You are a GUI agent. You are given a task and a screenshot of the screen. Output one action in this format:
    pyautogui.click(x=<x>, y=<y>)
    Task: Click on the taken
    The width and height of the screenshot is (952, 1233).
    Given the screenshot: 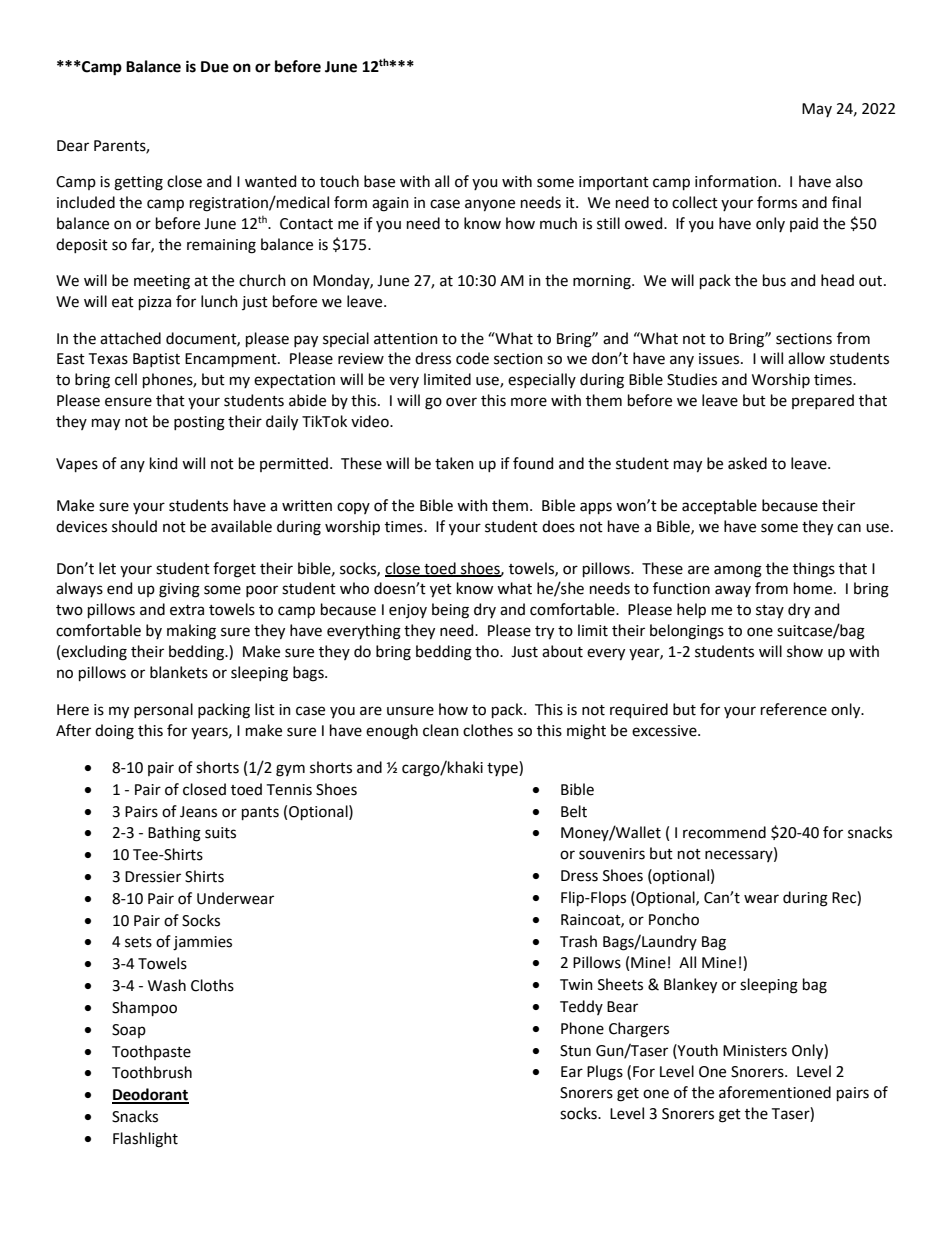 What is the action you would take?
    pyautogui.click(x=454, y=463)
